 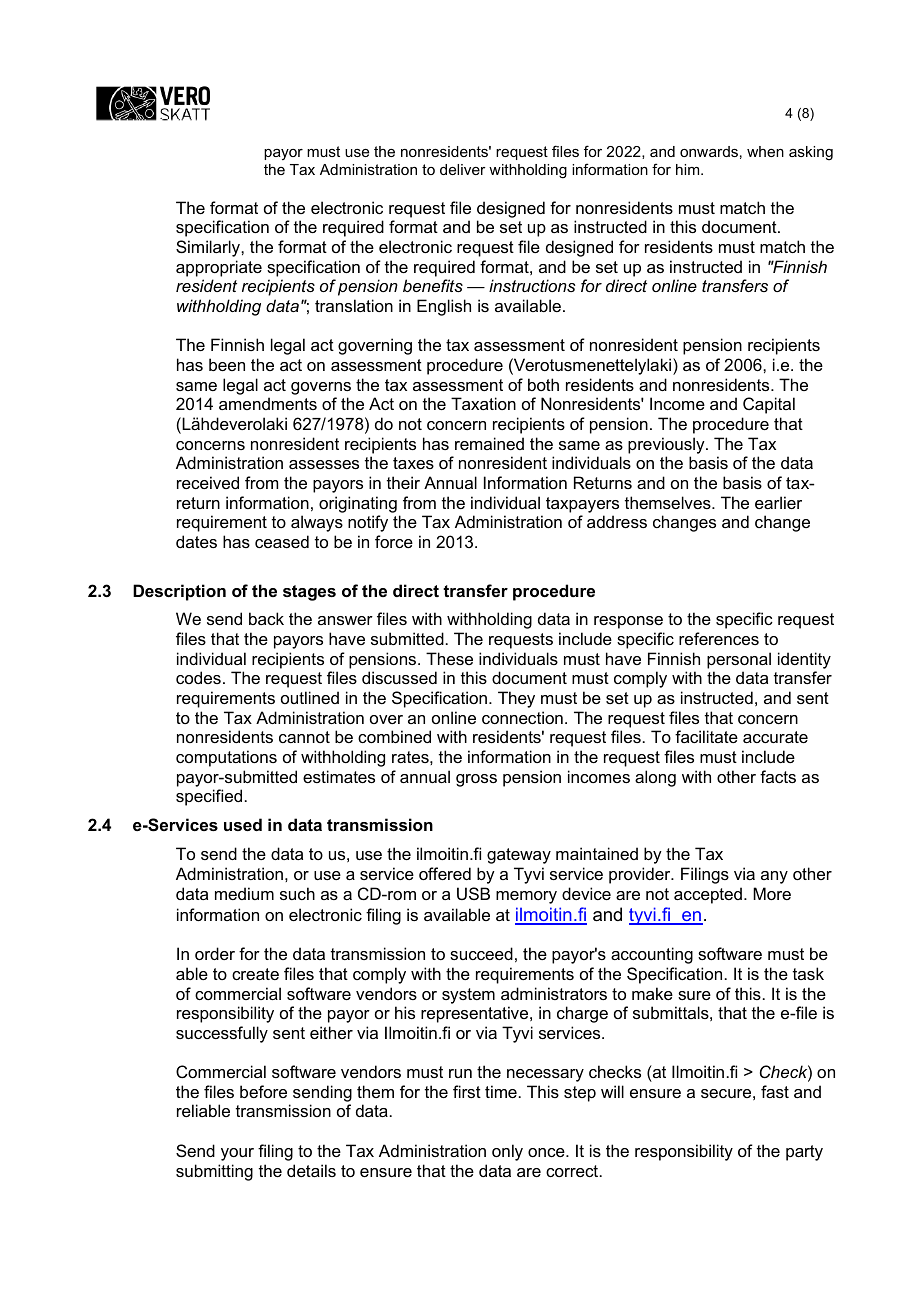 I want to click on party, so click(x=804, y=1153).
